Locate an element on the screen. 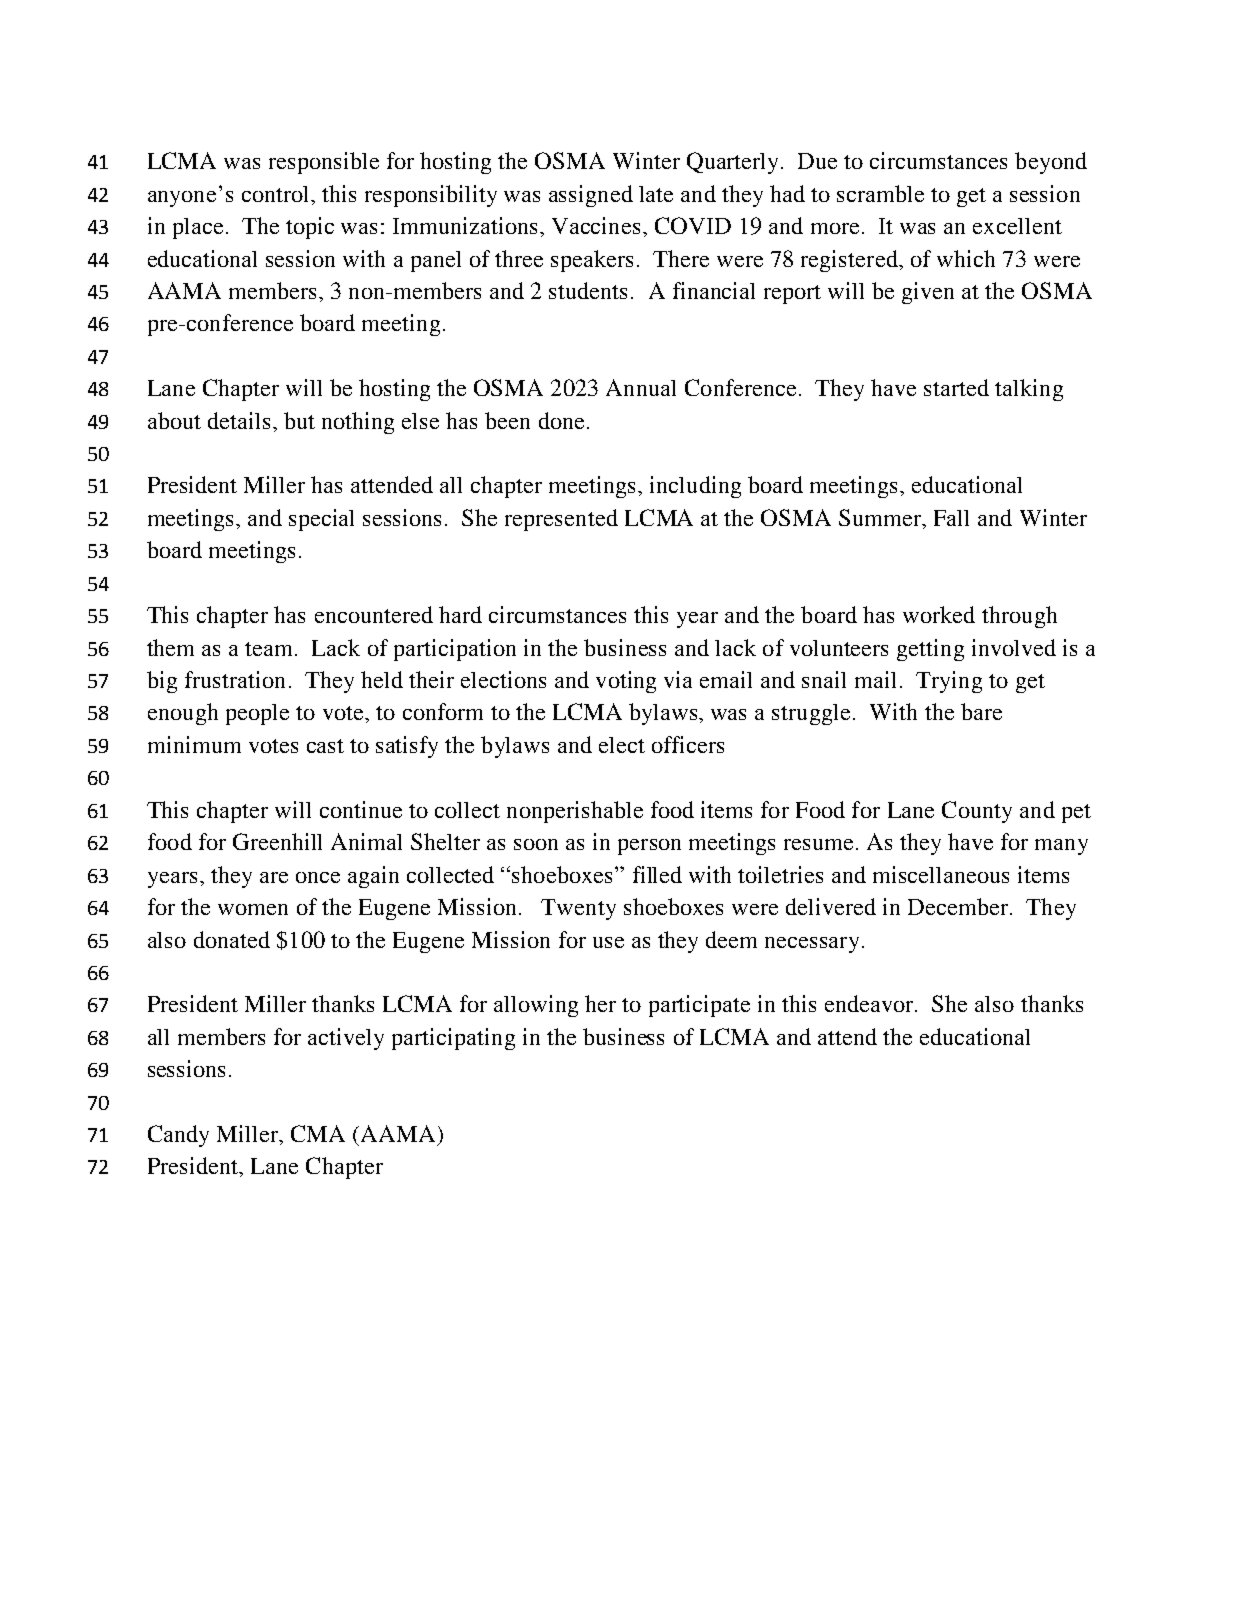 Image resolution: width=1250 pixels, height=1618 pixels. bare is located at coordinates (981, 711).
